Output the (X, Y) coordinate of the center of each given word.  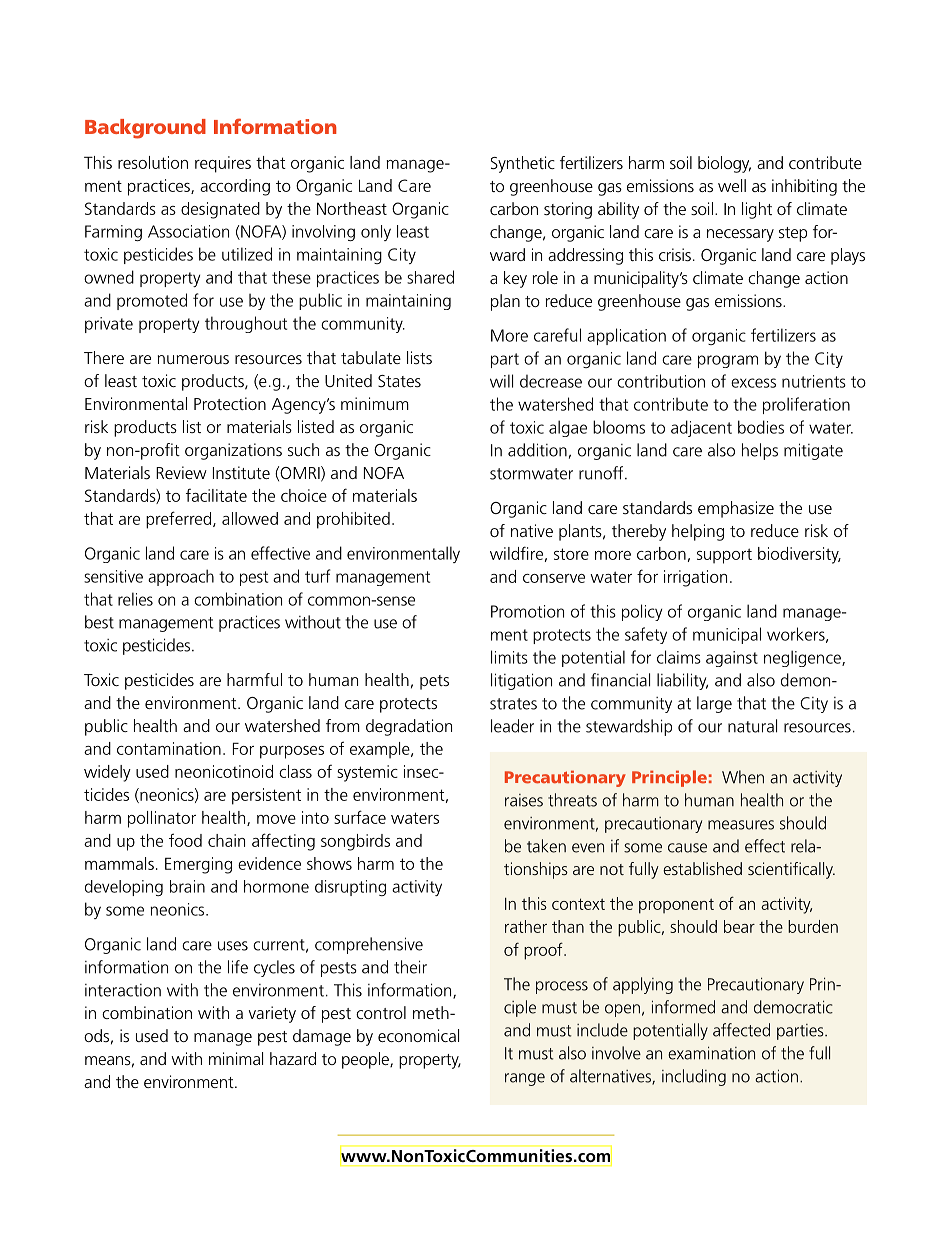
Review (181, 472)
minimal (236, 1058)
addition (537, 450)
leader (512, 726)
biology (724, 164)
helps (760, 451)
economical (418, 1035)
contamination (169, 748)
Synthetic (523, 164)
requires (223, 164)
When (743, 777)
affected (741, 1030)
